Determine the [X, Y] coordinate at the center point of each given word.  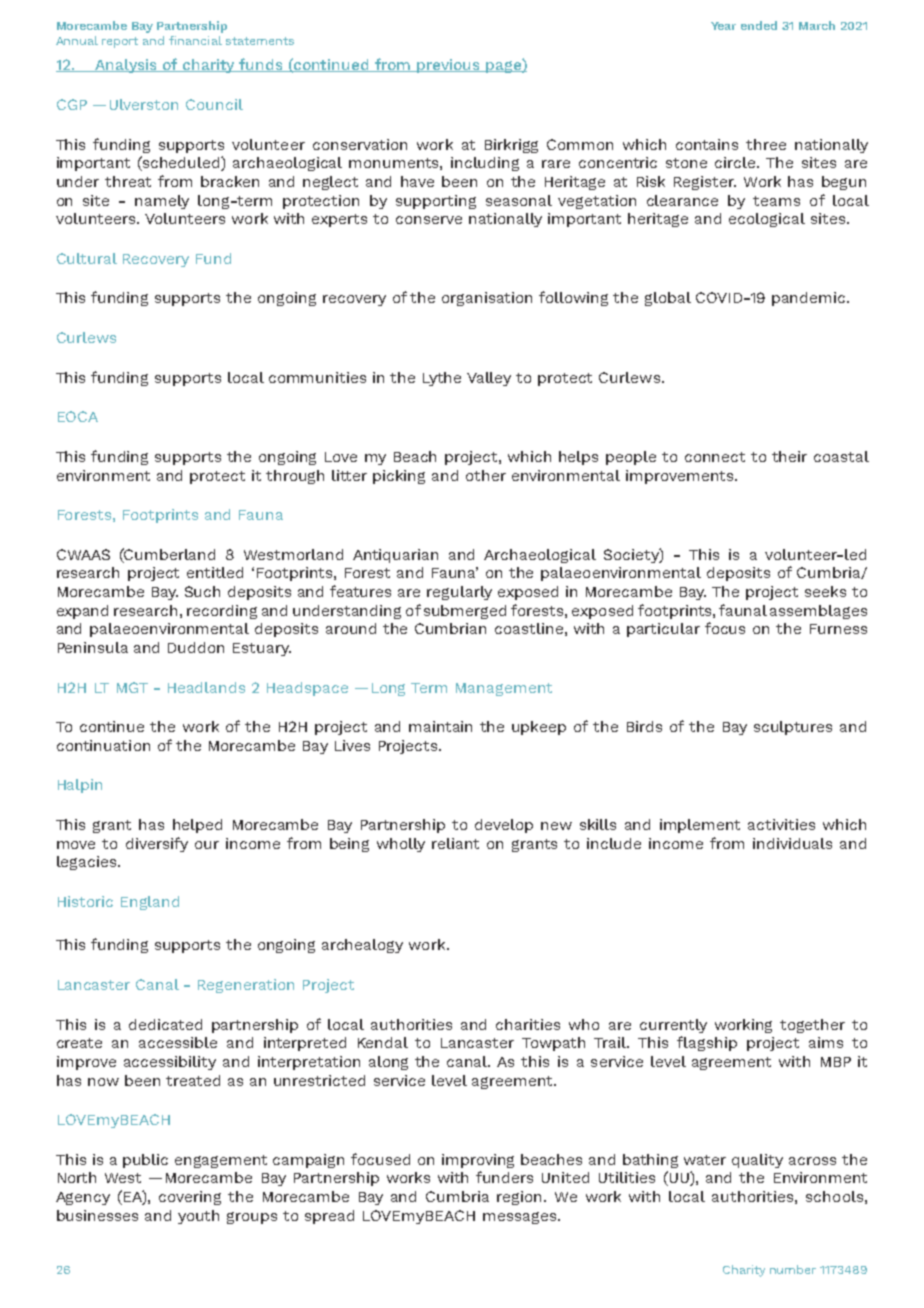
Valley [489, 379]
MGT [132, 687]
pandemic [810, 299]
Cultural [87, 258]
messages [519, 1218]
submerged [465, 612]
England [150, 903]
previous [449, 66]
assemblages [818, 612]
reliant [455, 843]
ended [759, 25]
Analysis [126, 66]
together [812, 1026]
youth [198, 1217]
